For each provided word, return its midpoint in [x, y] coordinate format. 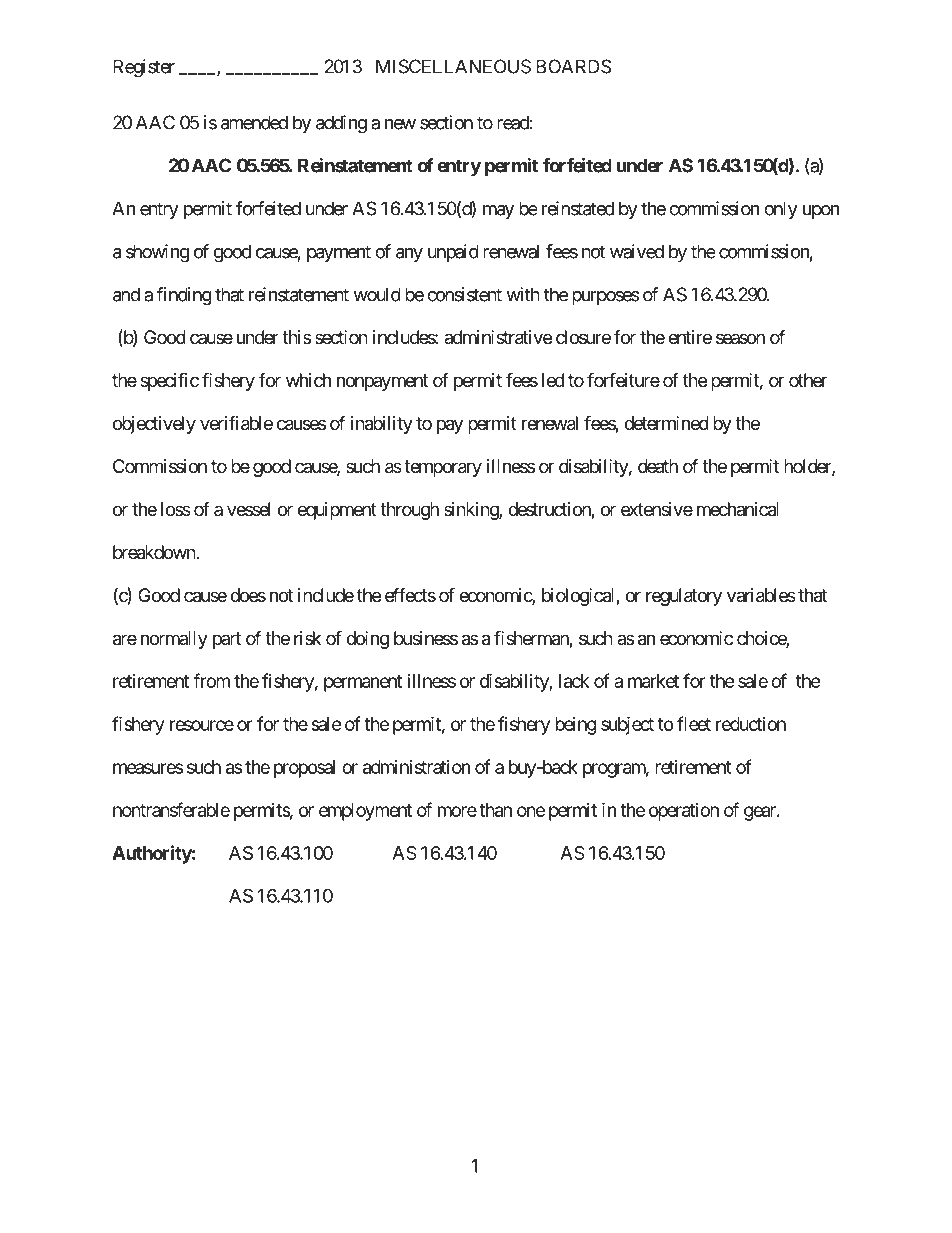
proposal [304, 769]
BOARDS [573, 66]
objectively [154, 425]
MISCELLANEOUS [453, 66]
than [495, 810]
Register [144, 68]
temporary [443, 468]
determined [666, 423]
